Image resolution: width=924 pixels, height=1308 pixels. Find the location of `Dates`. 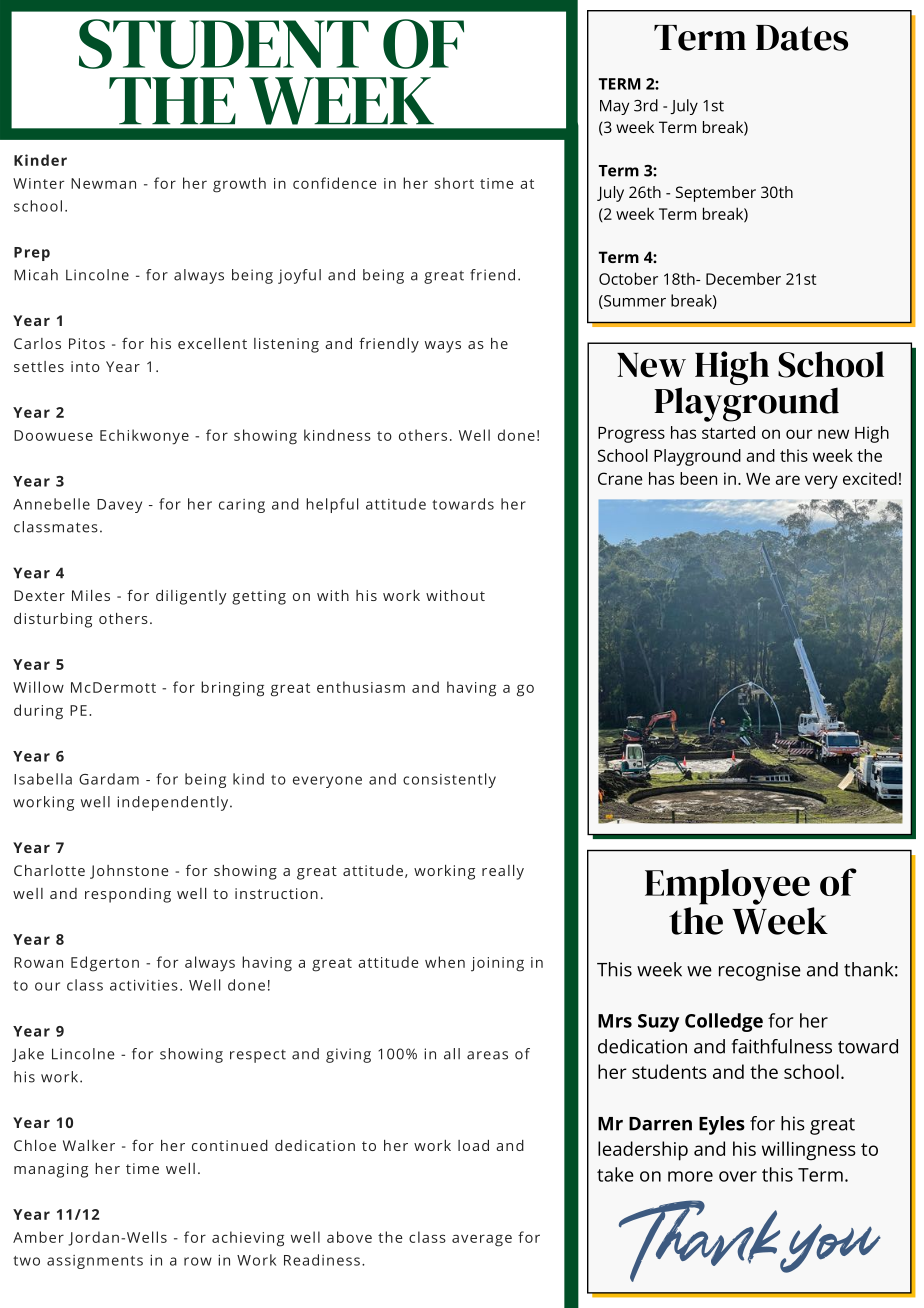

Dates is located at coordinates (802, 38).
